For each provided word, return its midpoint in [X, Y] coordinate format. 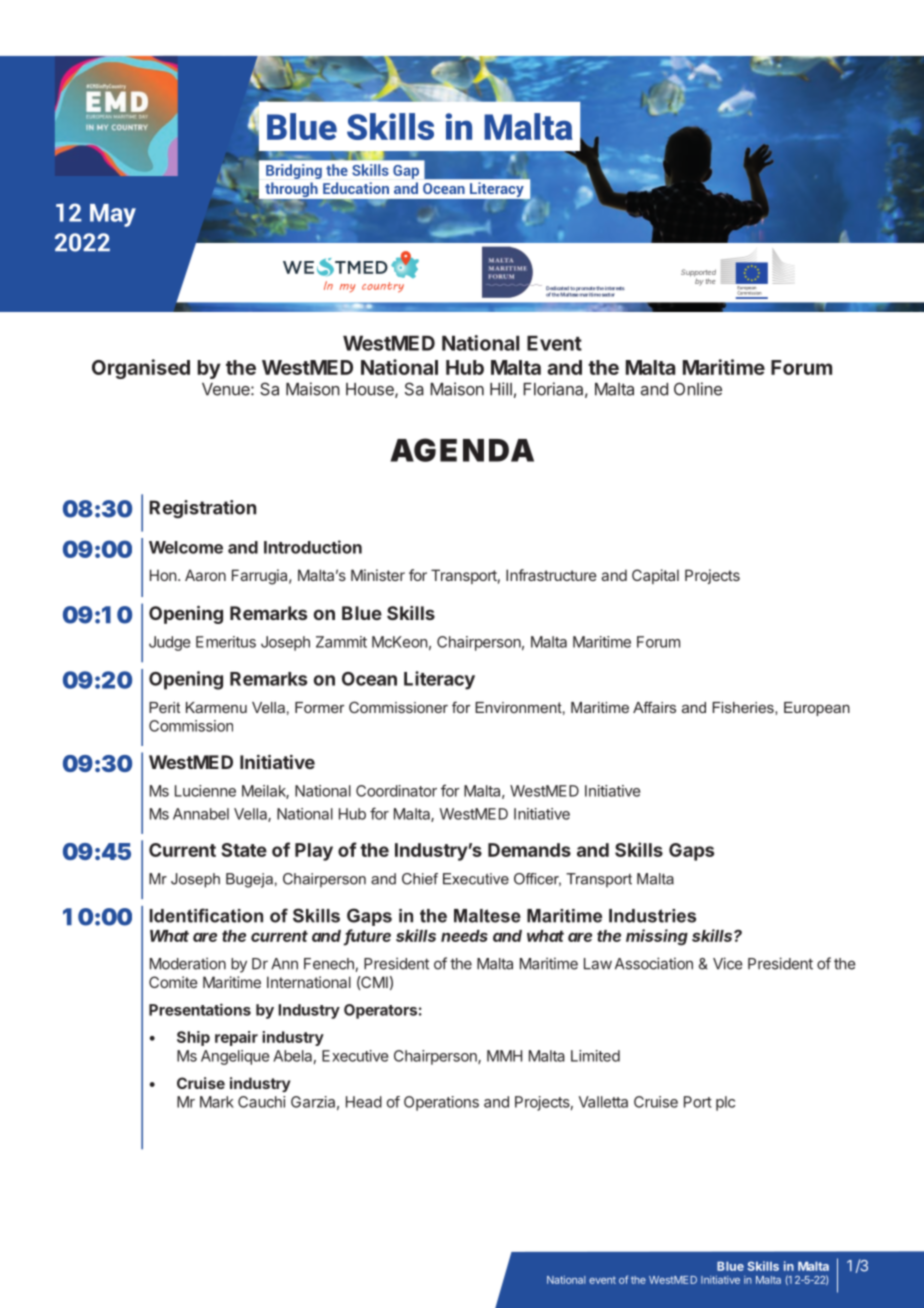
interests [615, 288]
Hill [501, 389]
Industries [652, 916]
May [113, 215]
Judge [169, 643]
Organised [141, 369]
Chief [420, 879]
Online [698, 389]
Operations [441, 1103]
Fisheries [744, 708]
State [244, 850]
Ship [193, 1038]
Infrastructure [551, 575]
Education [356, 188]
